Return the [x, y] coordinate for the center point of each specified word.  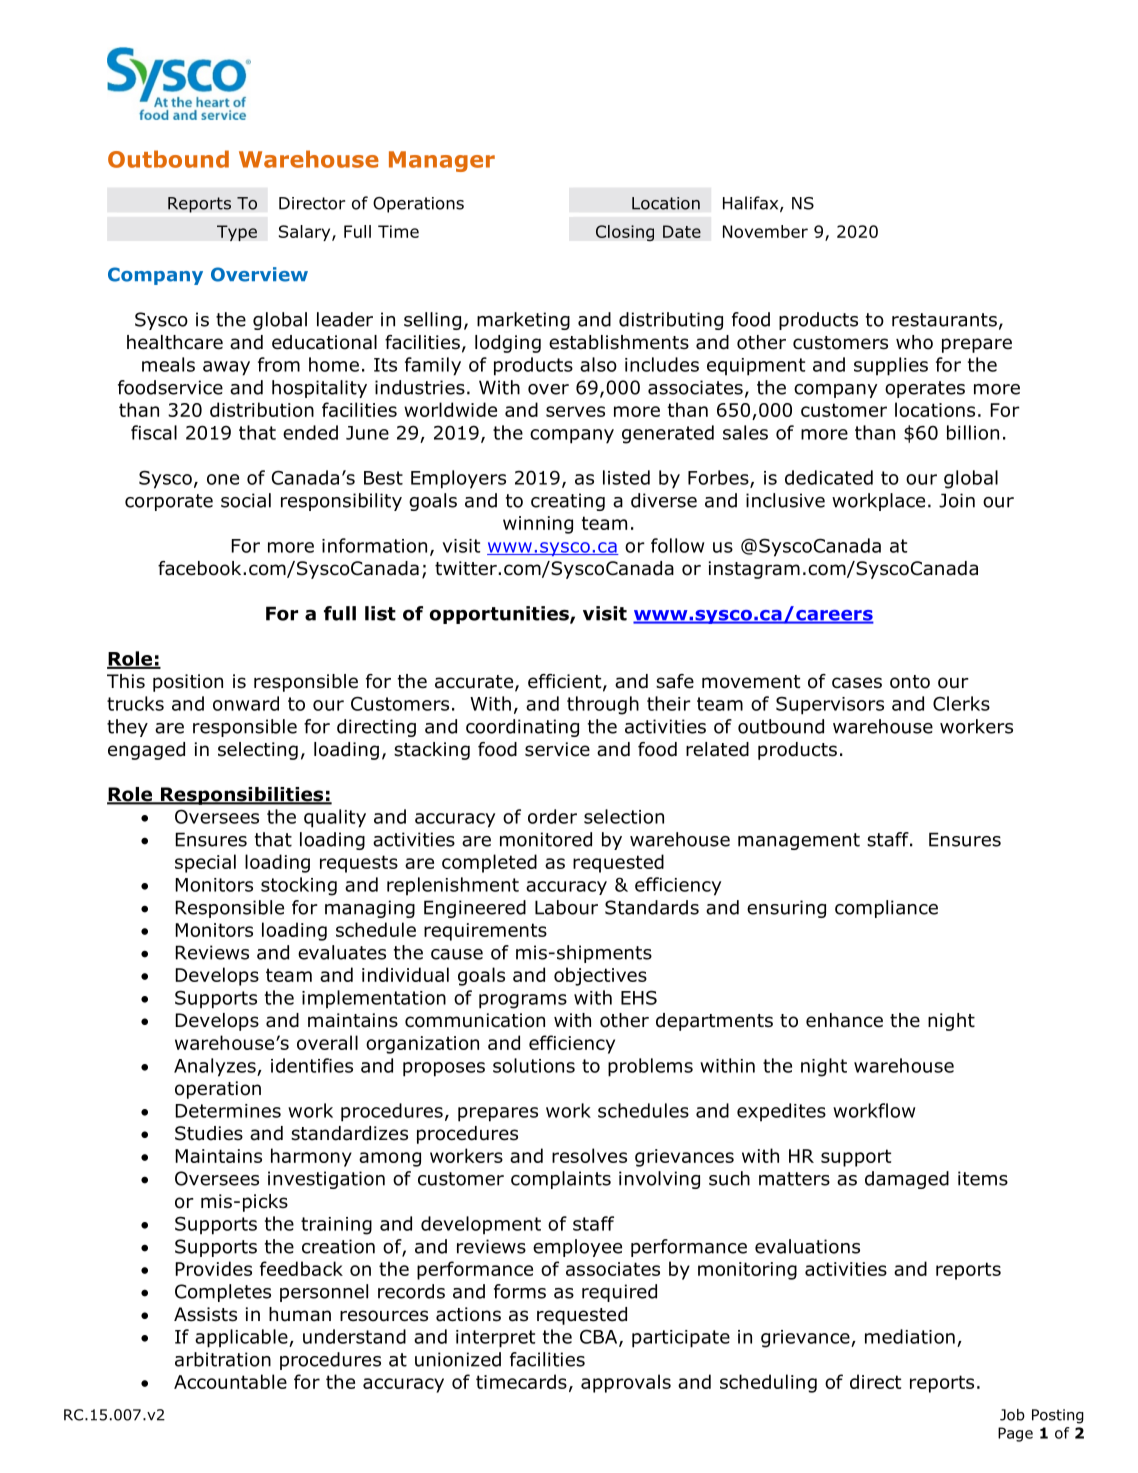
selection [624, 816]
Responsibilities [242, 796]
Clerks [961, 703]
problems [650, 1067]
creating [568, 502]
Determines [228, 1111]
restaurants [944, 320]
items [983, 1178]
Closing [625, 233]
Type [237, 233]
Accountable [230, 1381]
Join [957, 500]
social [246, 500]
